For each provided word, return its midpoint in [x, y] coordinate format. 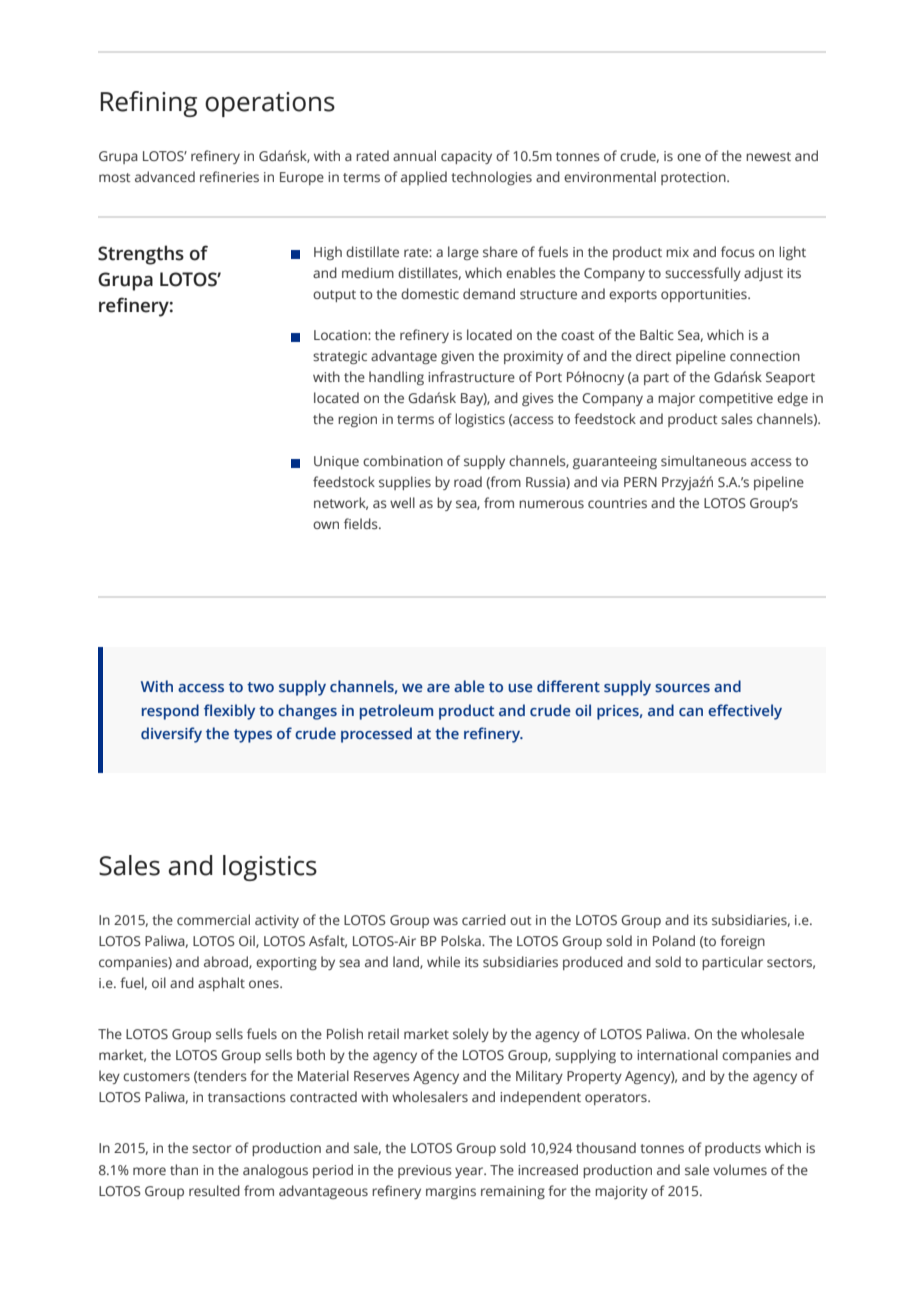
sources [682, 688]
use [520, 688]
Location [341, 335]
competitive [736, 399]
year [470, 1172]
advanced [165, 176]
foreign [742, 942]
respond [170, 712]
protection [694, 178]
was [445, 921]
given [457, 357]
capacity [466, 157]
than [184, 1169]
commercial [213, 919]
